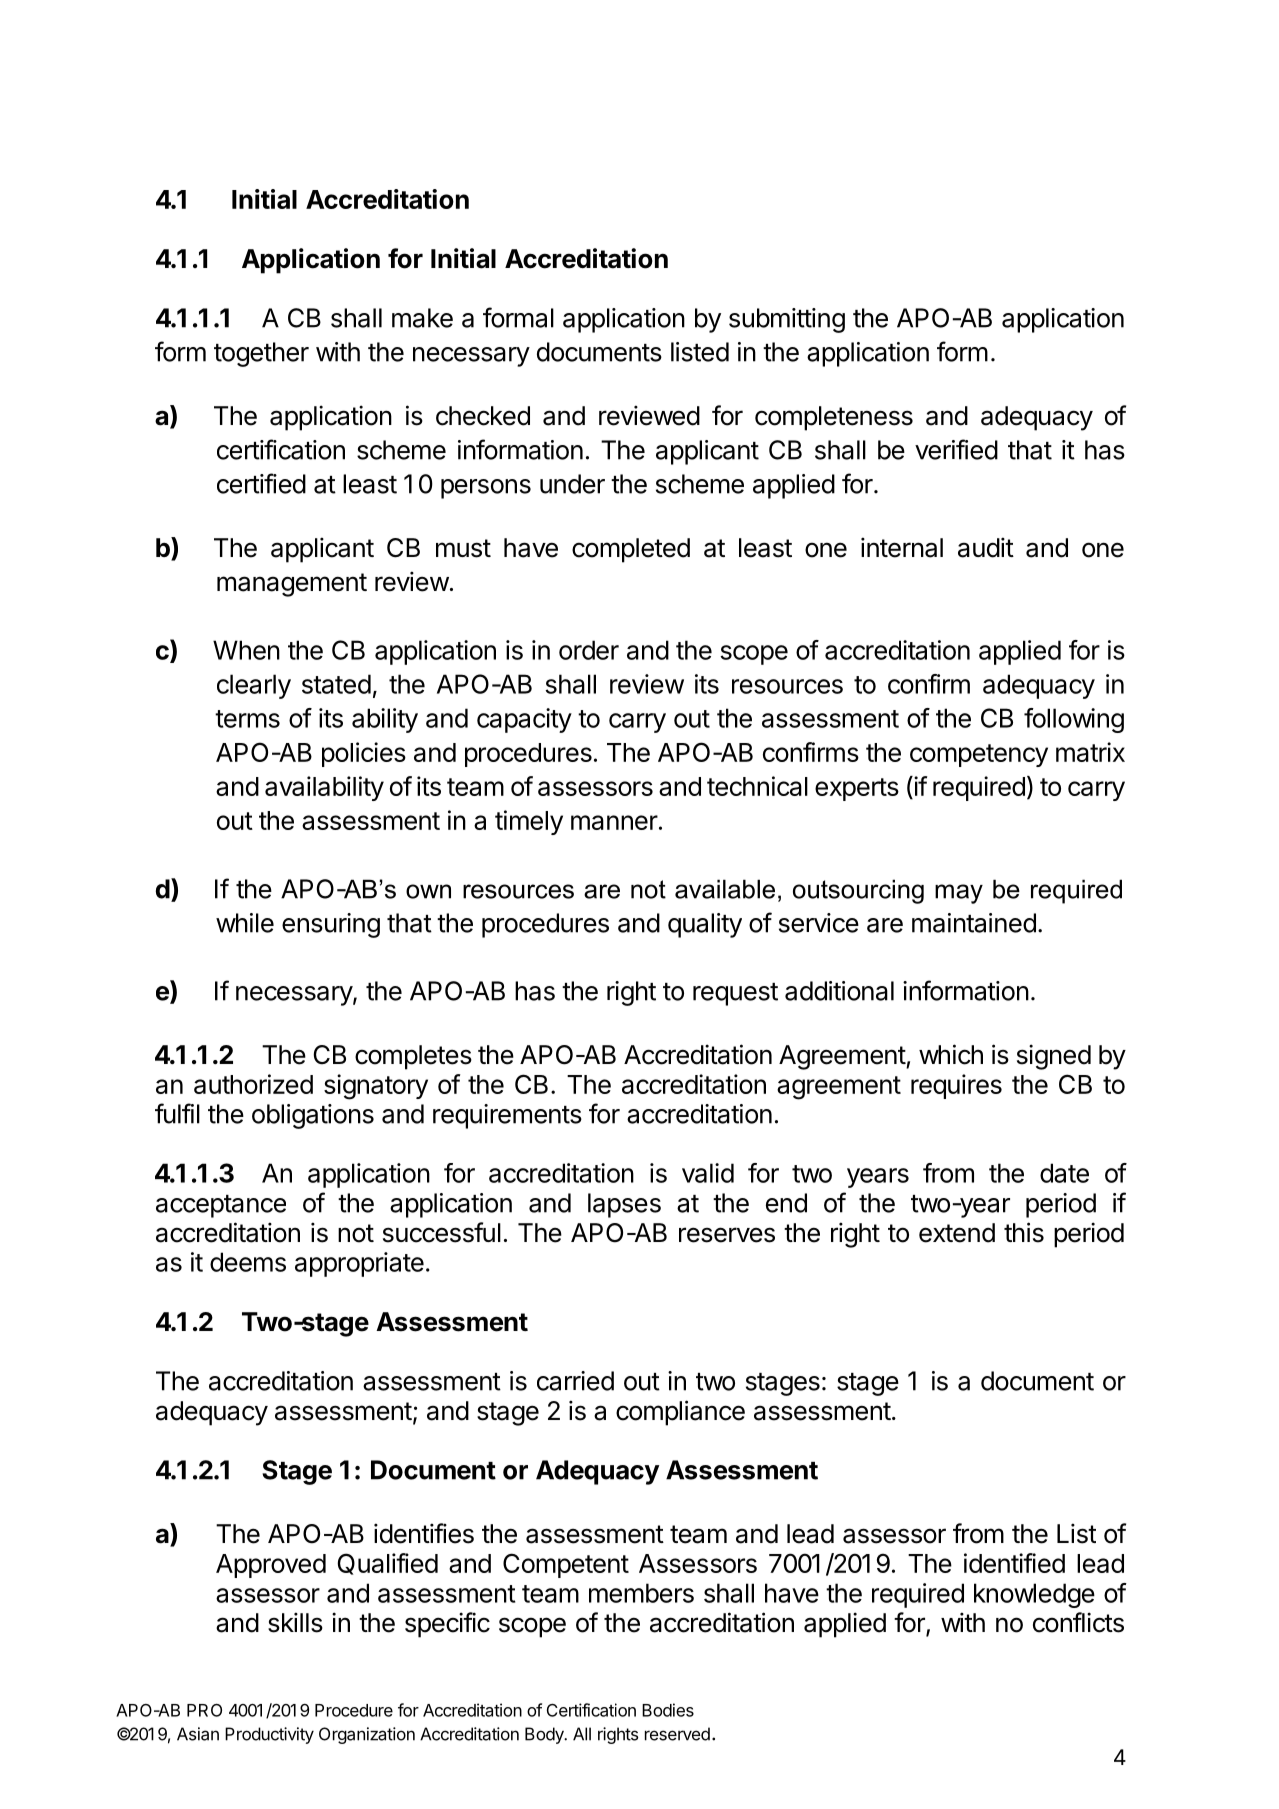 This screenshot has width=1279, height=1809. Describe the element at coordinates (668, 1710) in the screenshot. I see `Bodies` at that location.
